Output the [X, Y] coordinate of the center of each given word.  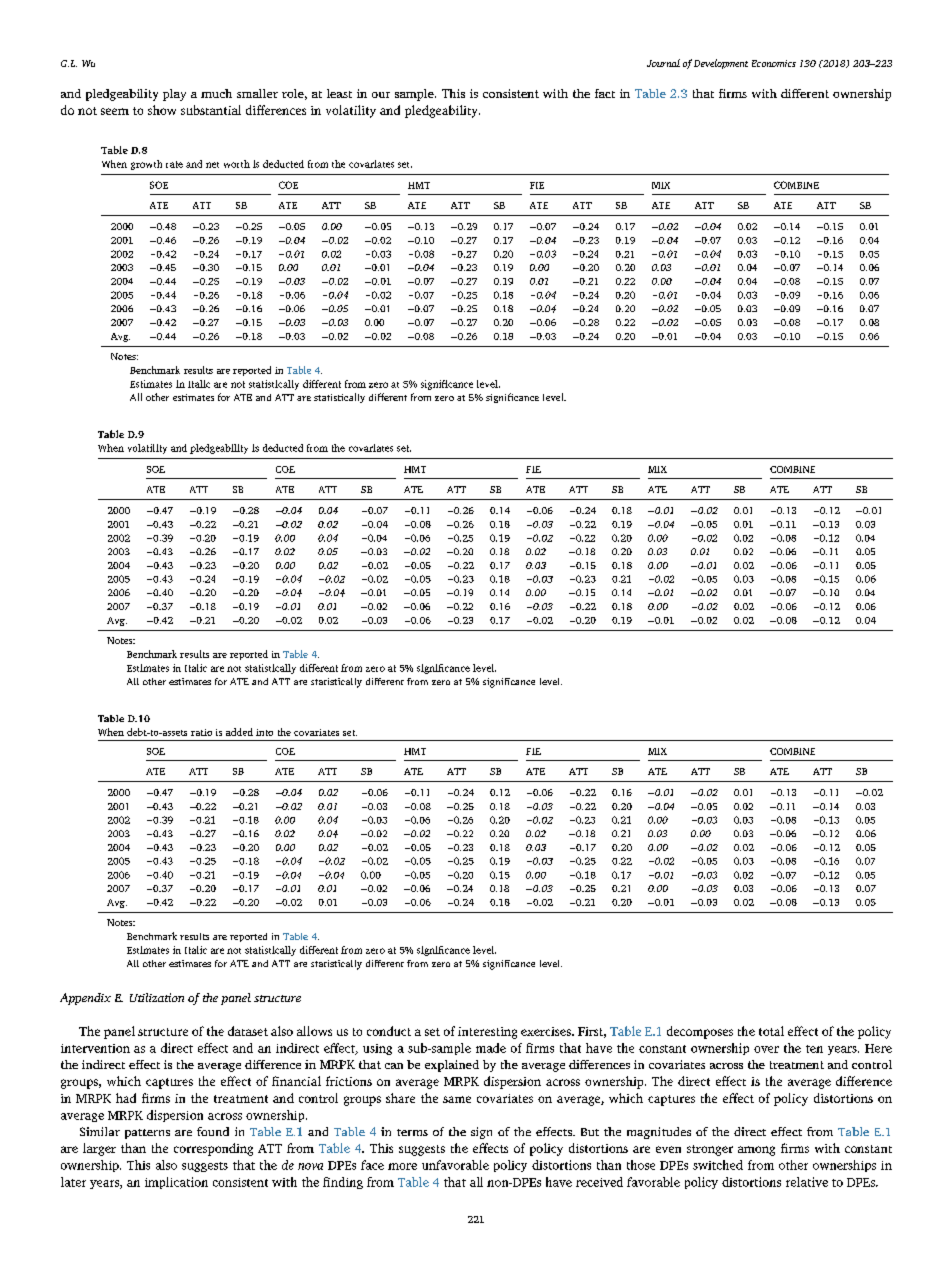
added [239, 732]
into [264, 732]
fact [605, 93]
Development [721, 64]
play [174, 95]
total [771, 1031]
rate [174, 164]
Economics [774, 63]
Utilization [157, 997]
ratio [201, 732]
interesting [487, 1033]
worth [237, 164]
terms [412, 1132]
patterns [147, 1134]
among [756, 1151]
